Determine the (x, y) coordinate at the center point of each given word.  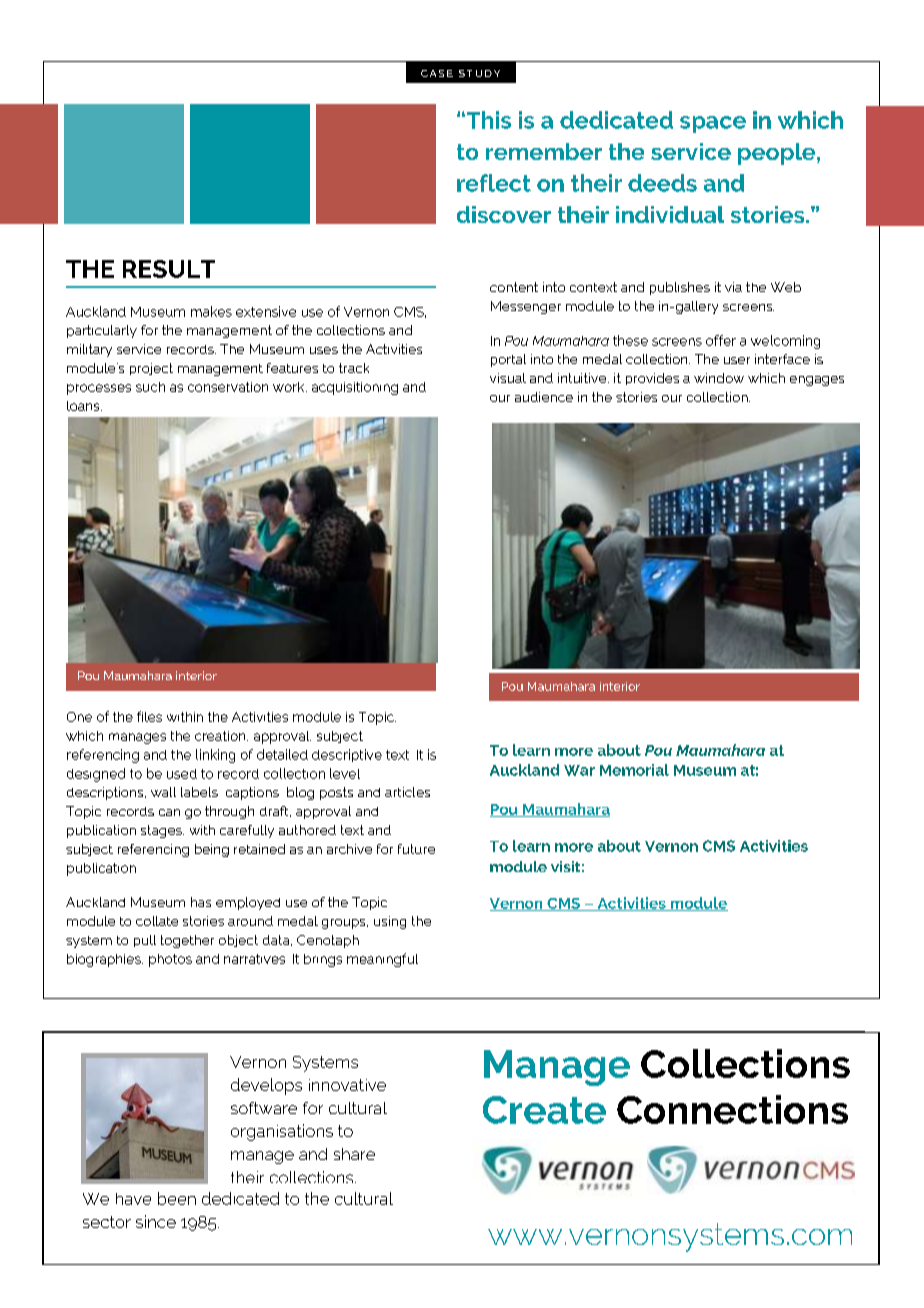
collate (157, 921)
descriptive (347, 755)
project (151, 369)
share (354, 1154)
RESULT (169, 269)
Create (544, 1110)
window (719, 378)
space (713, 124)
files (149, 716)
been (177, 1198)
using (390, 922)
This (487, 120)
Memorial (634, 770)
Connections (732, 1109)
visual (508, 378)
